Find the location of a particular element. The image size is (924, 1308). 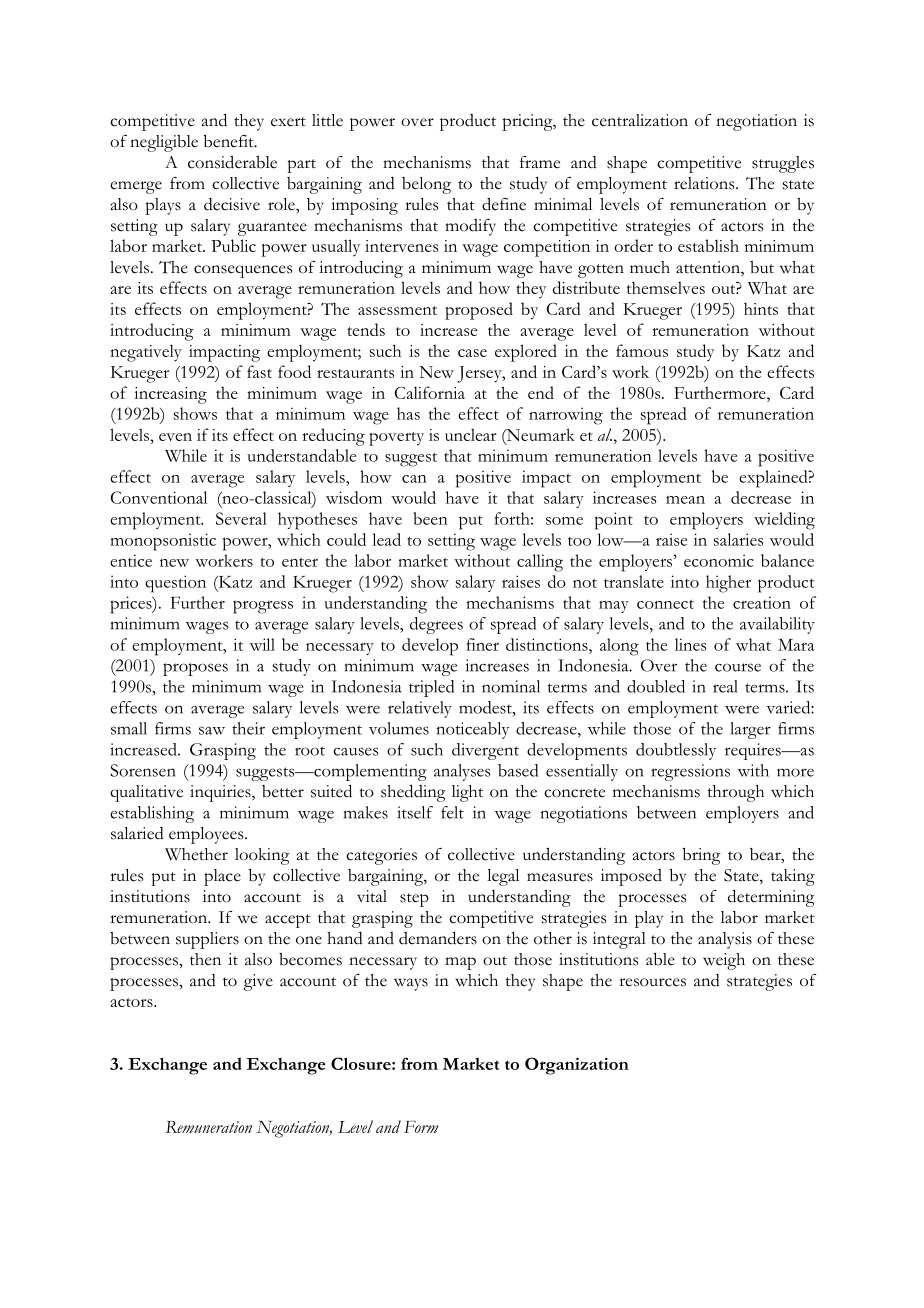

Whether is located at coordinates (196, 854).
